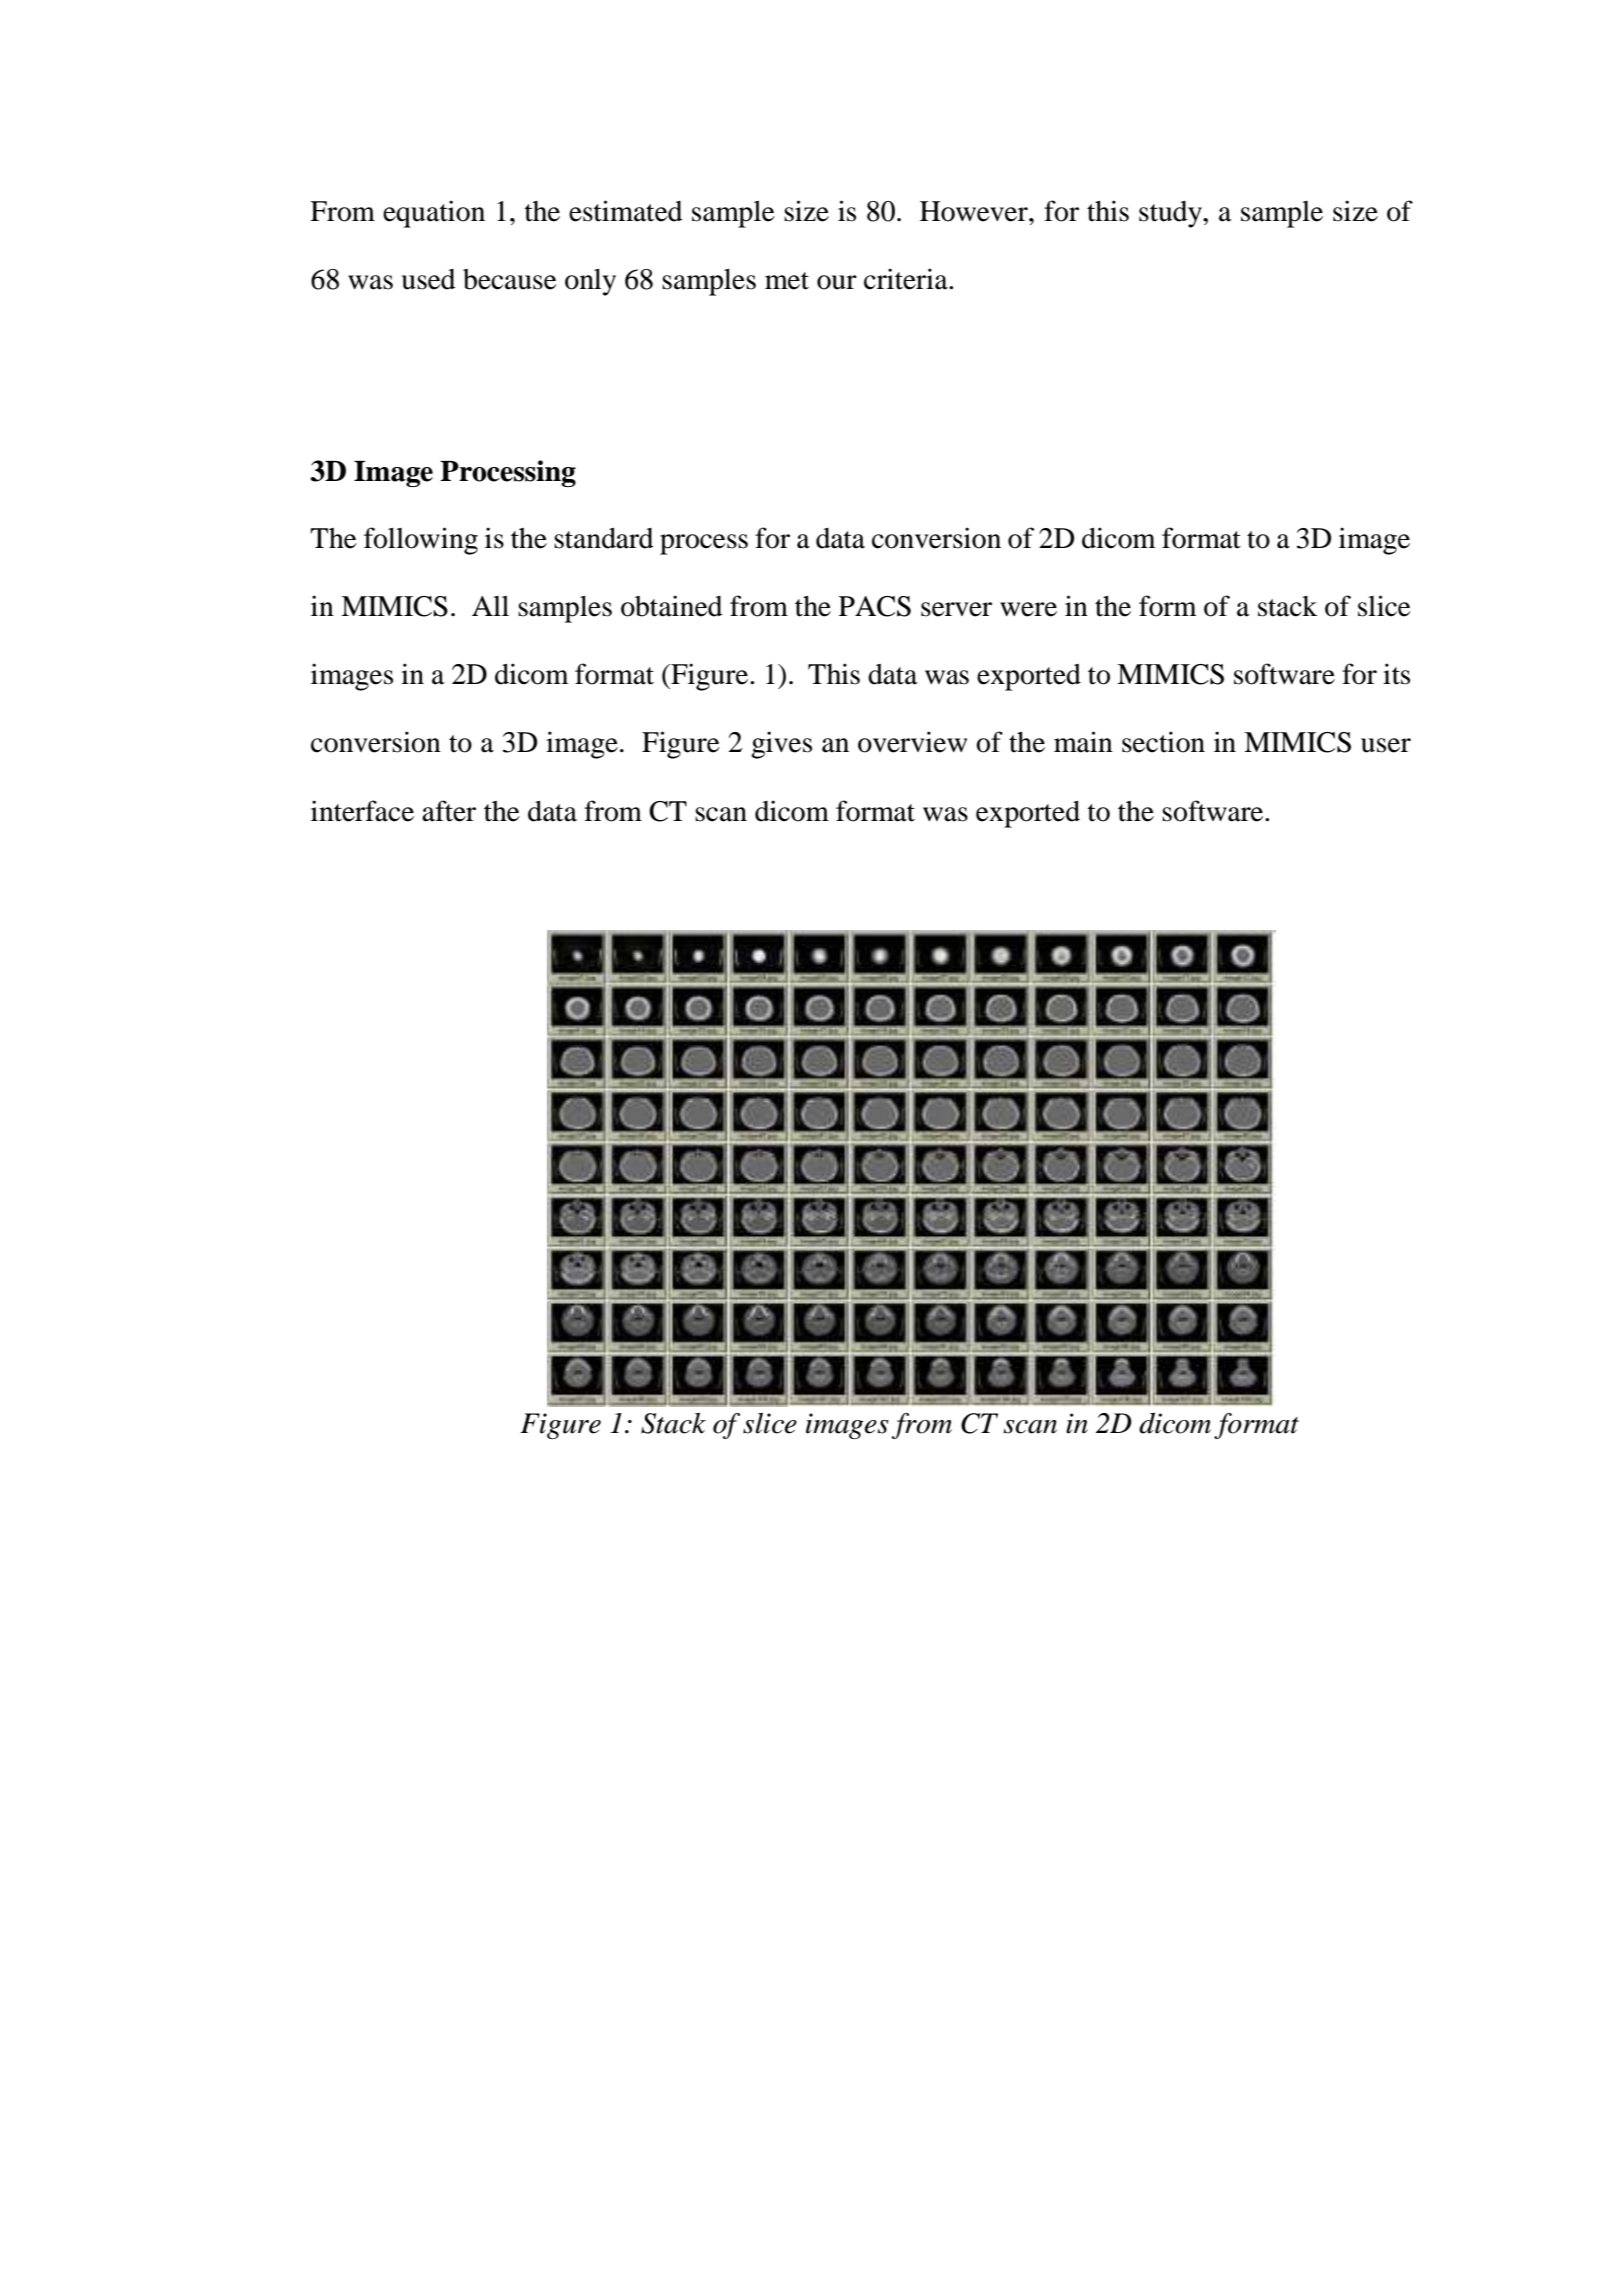  Describe the element at coordinates (1171, 214) in the screenshot. I see `study` at that location.
